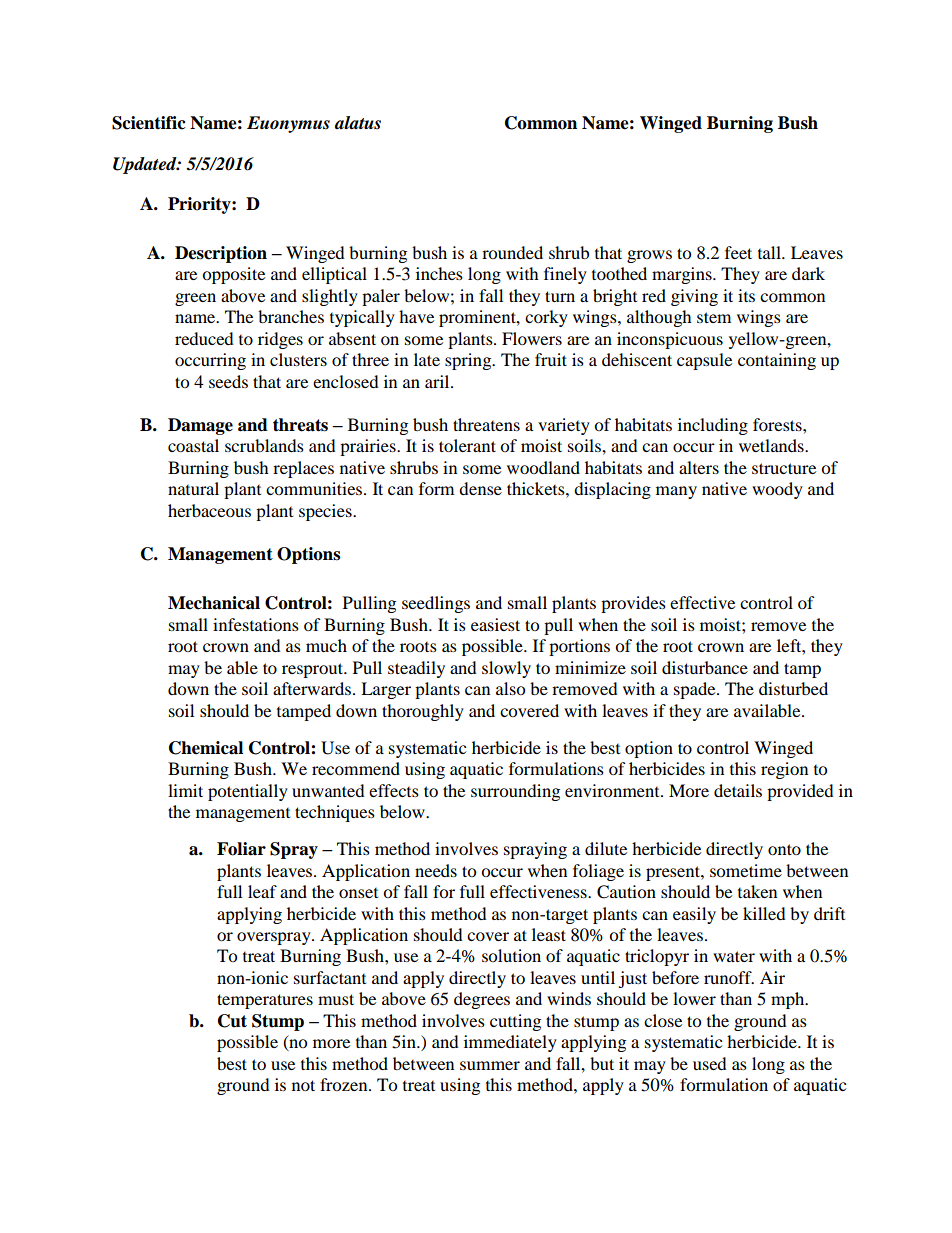 This image has width=952, height=1233. What do you see at coordinates (705, 667) in the image?
I see `disturbance` at bounding box center [705, 667].
